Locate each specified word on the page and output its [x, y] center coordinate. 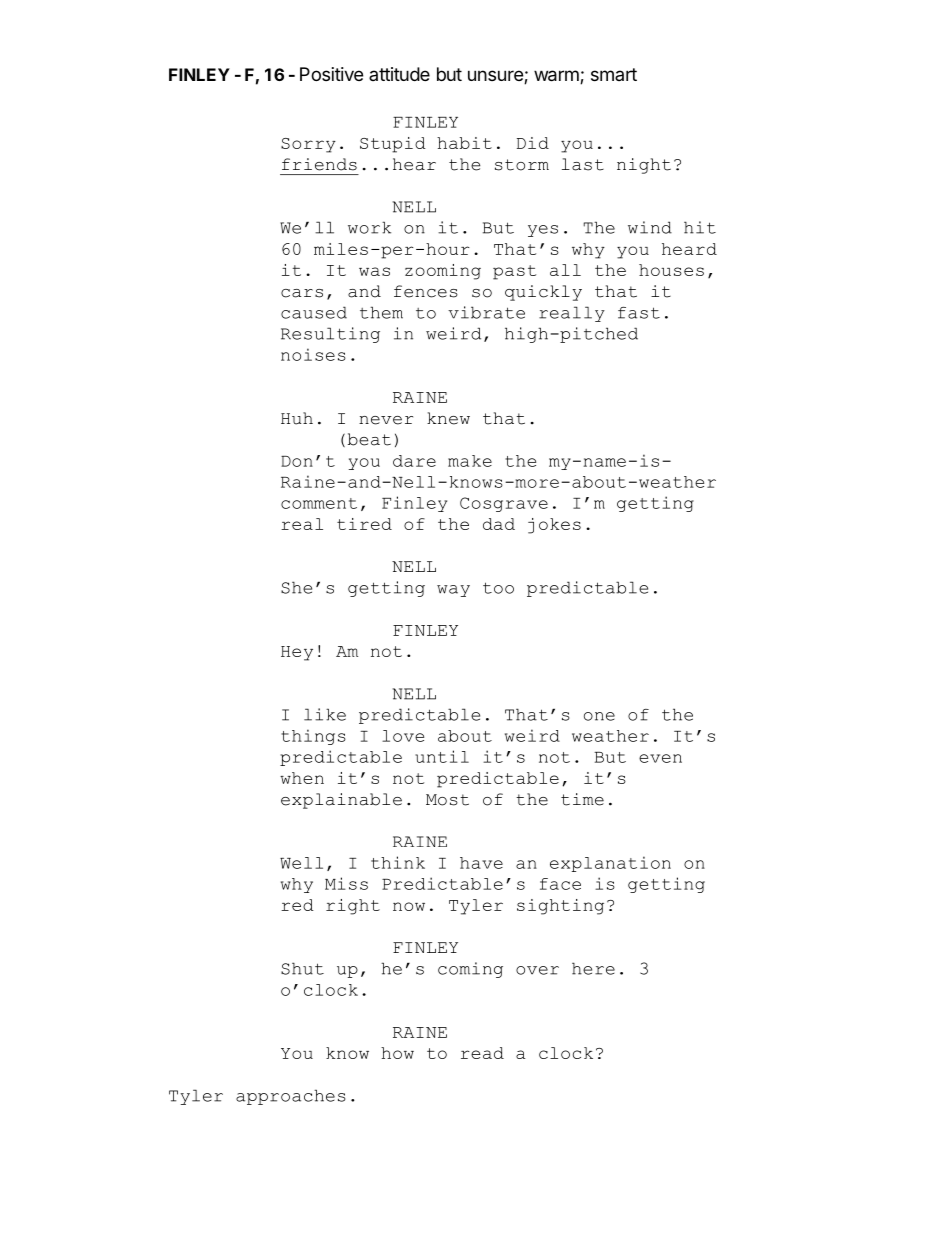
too [498, 588]
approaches [291, 1097]
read [482, 1053]
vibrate [486, 312]
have [481, 863]
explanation [610, 864]
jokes [554, 526]
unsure [496, 77]
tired [364, 524]
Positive [331, 74]
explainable [341, 801]
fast [639, 313]
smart [614, 74]
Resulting [330, 335]
